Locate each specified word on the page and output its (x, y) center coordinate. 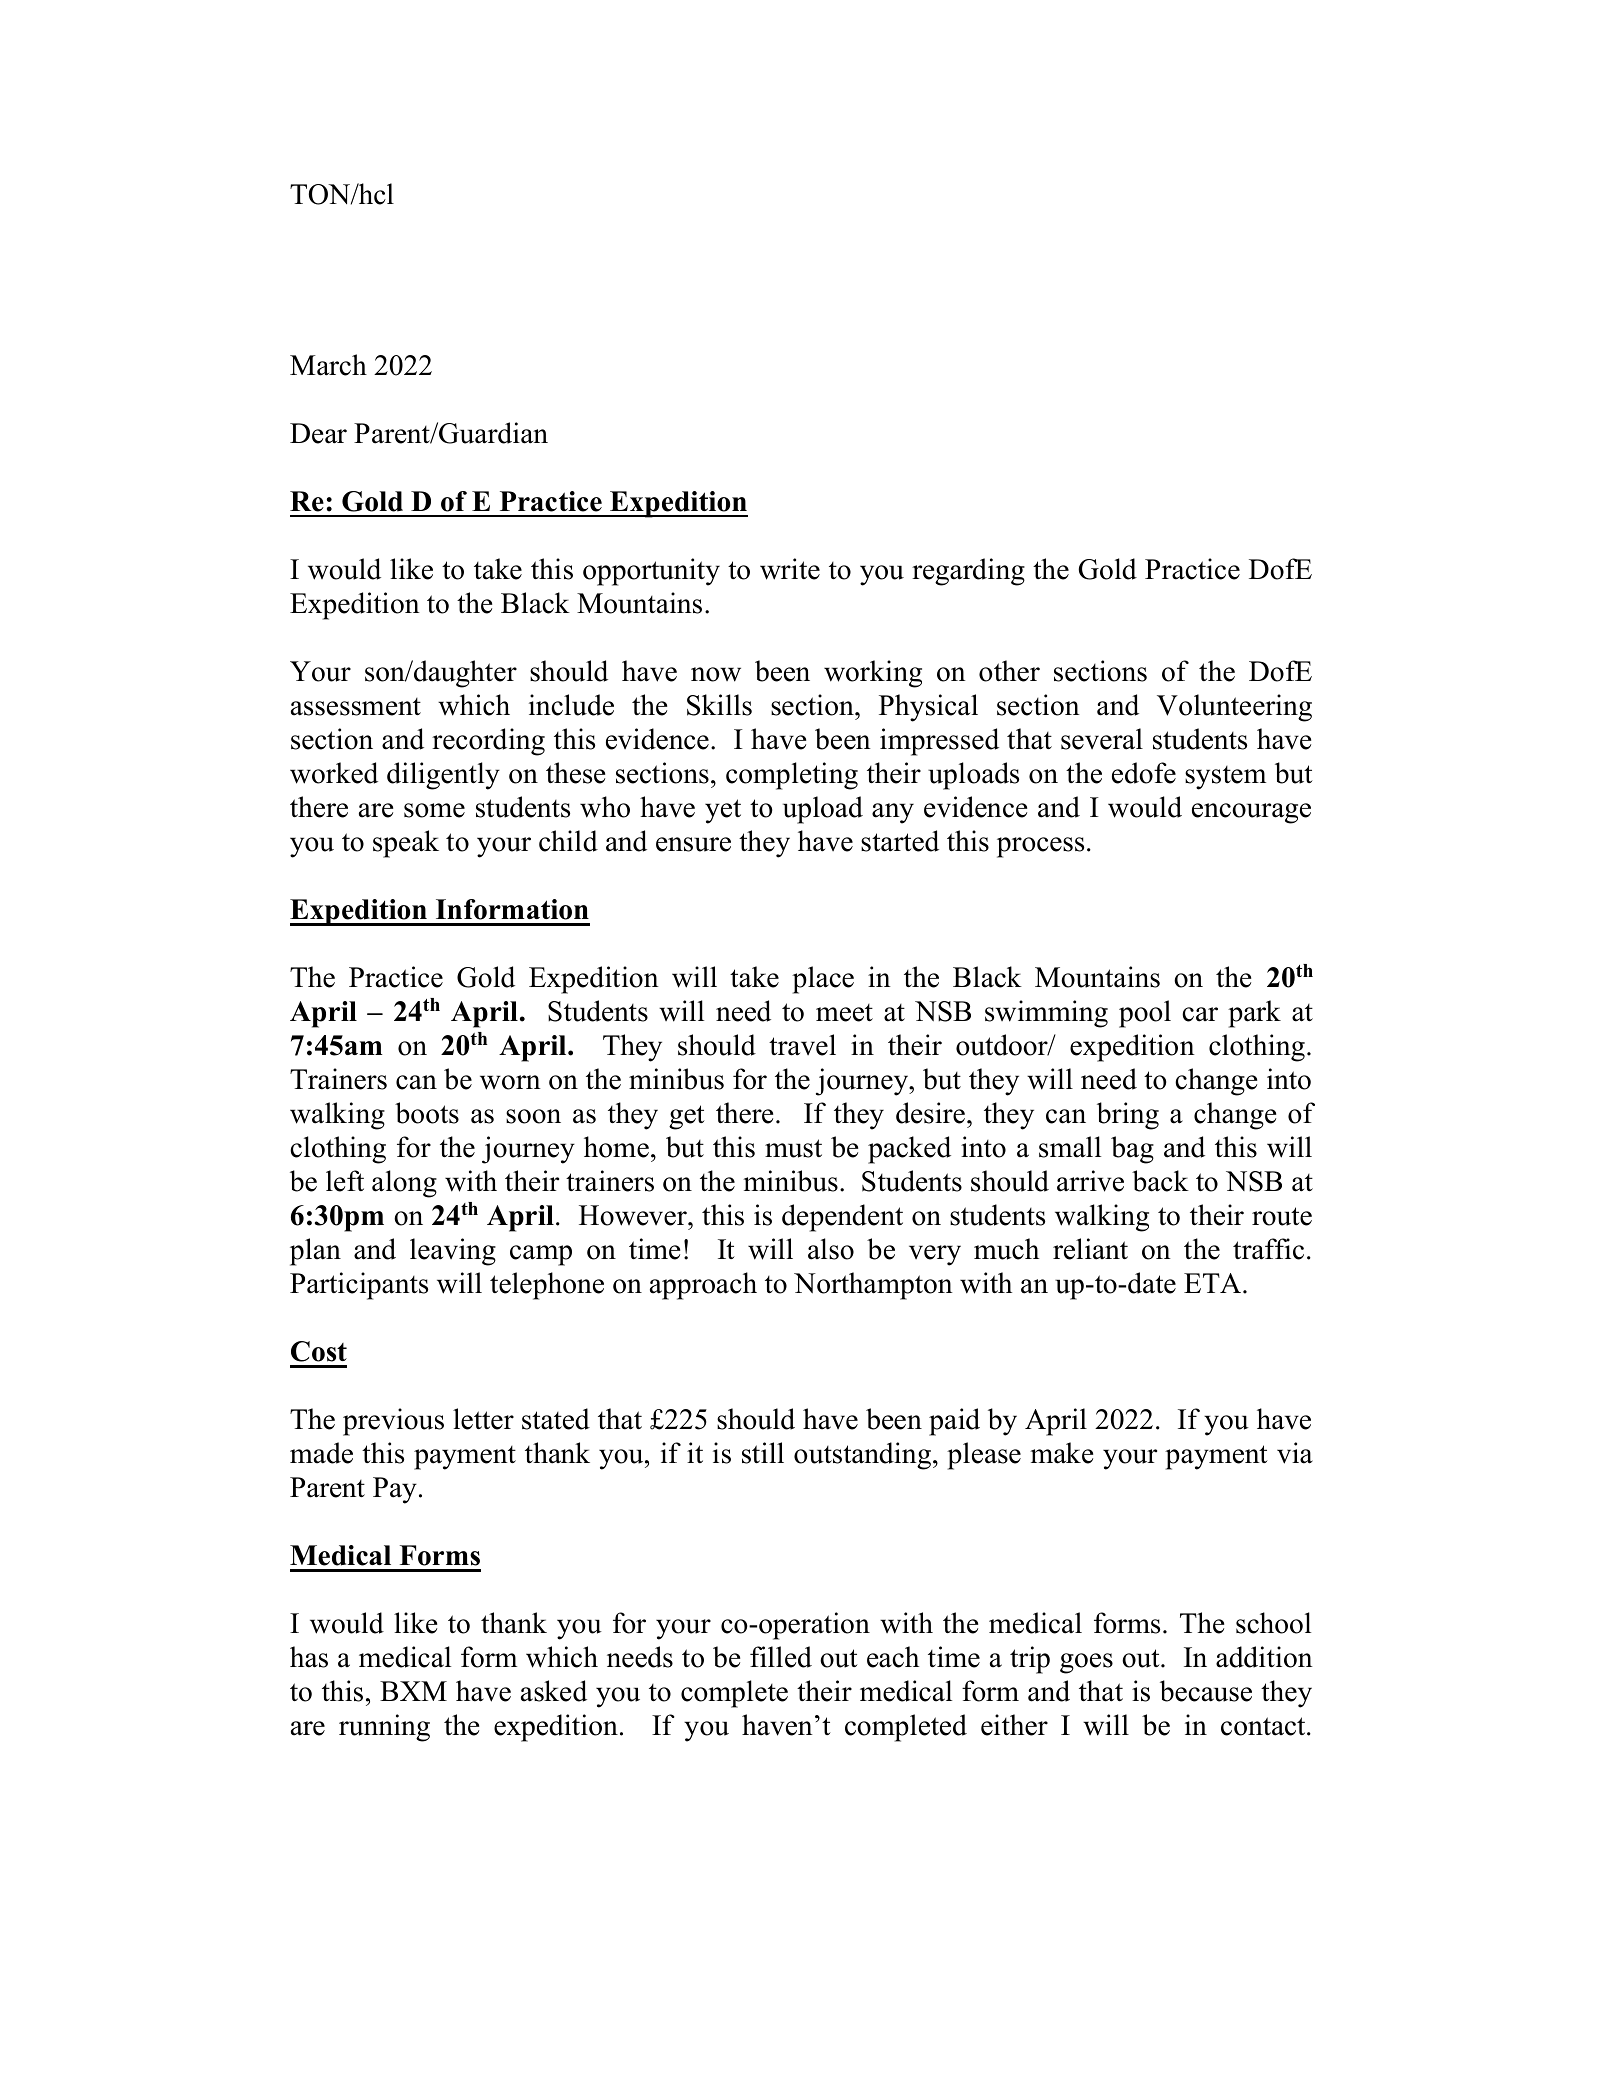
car (1200, 1014)
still (763, 1453)
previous (393, 1422)
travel (802, 1045)
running (384, 1728)
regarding (968, 572)
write (790, 569)
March (328, 365)
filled (781, 1657)
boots (427, 1113)
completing (792, 776)
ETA (1214, 1283)
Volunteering (1234, 708)
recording (488, 742)
